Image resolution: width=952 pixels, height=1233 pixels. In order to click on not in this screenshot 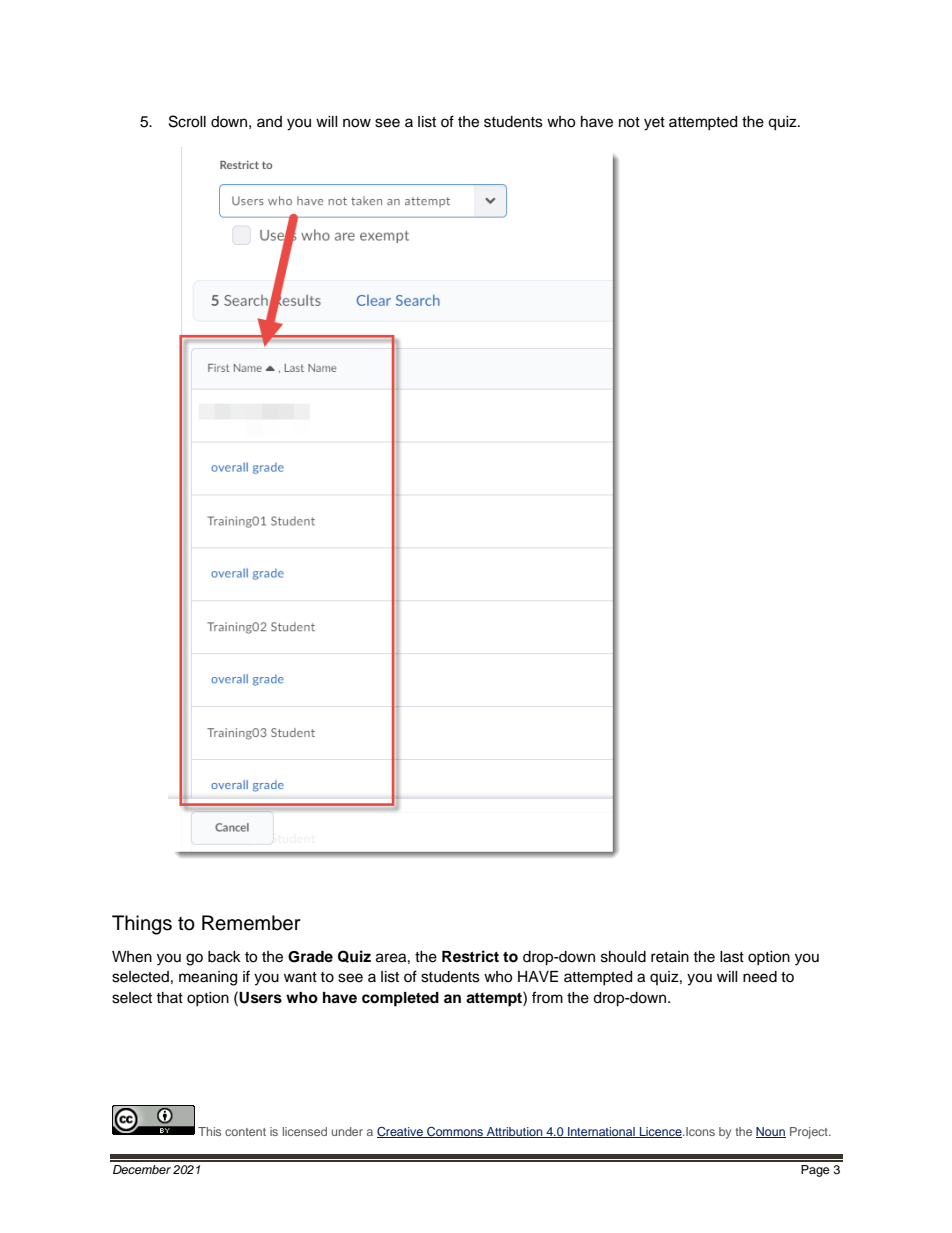, I will do `click(629, 122)`.
